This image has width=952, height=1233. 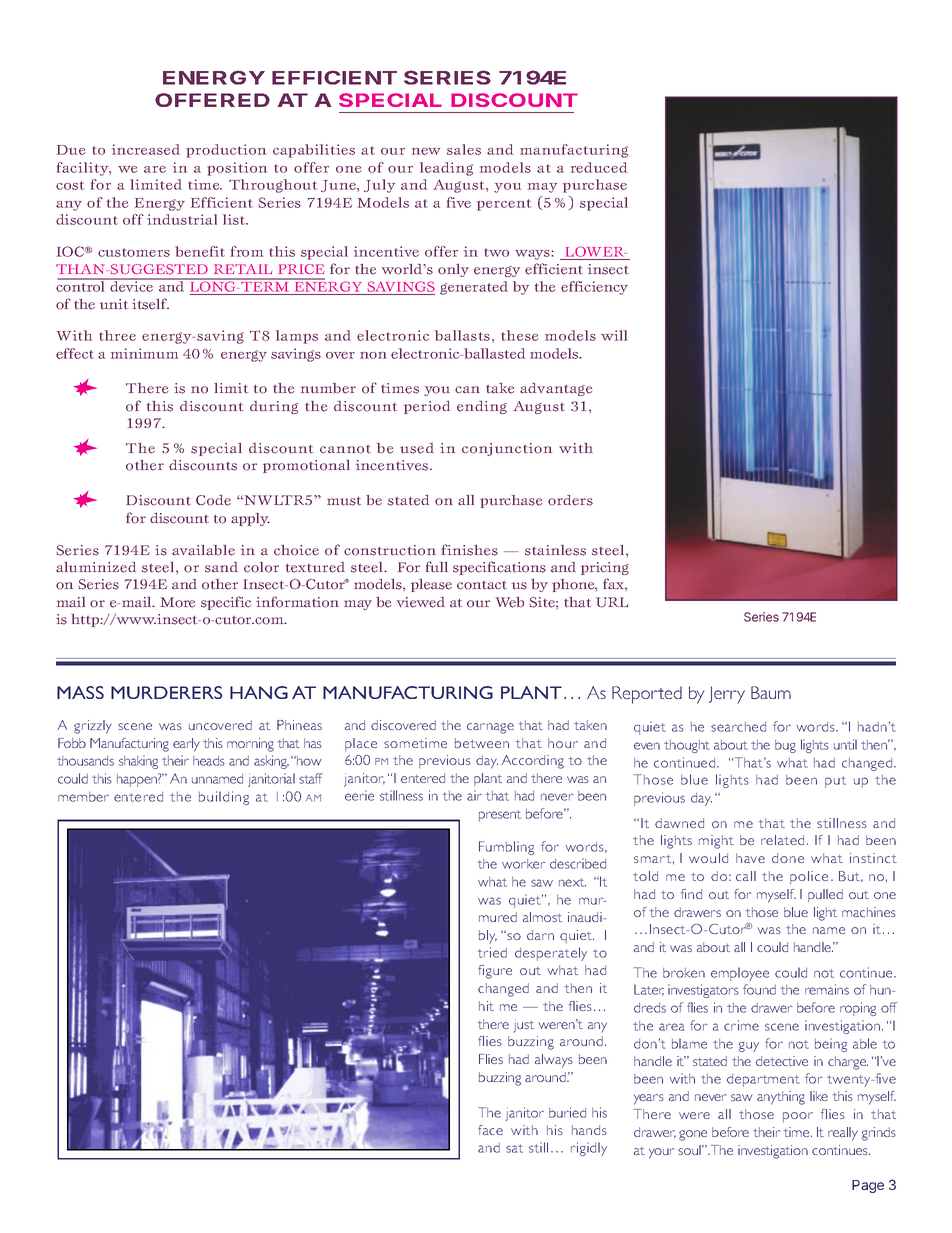 What do you see at coordinates (446, 169) in the image?
I see `leading` at bounding box center [446, 169].
